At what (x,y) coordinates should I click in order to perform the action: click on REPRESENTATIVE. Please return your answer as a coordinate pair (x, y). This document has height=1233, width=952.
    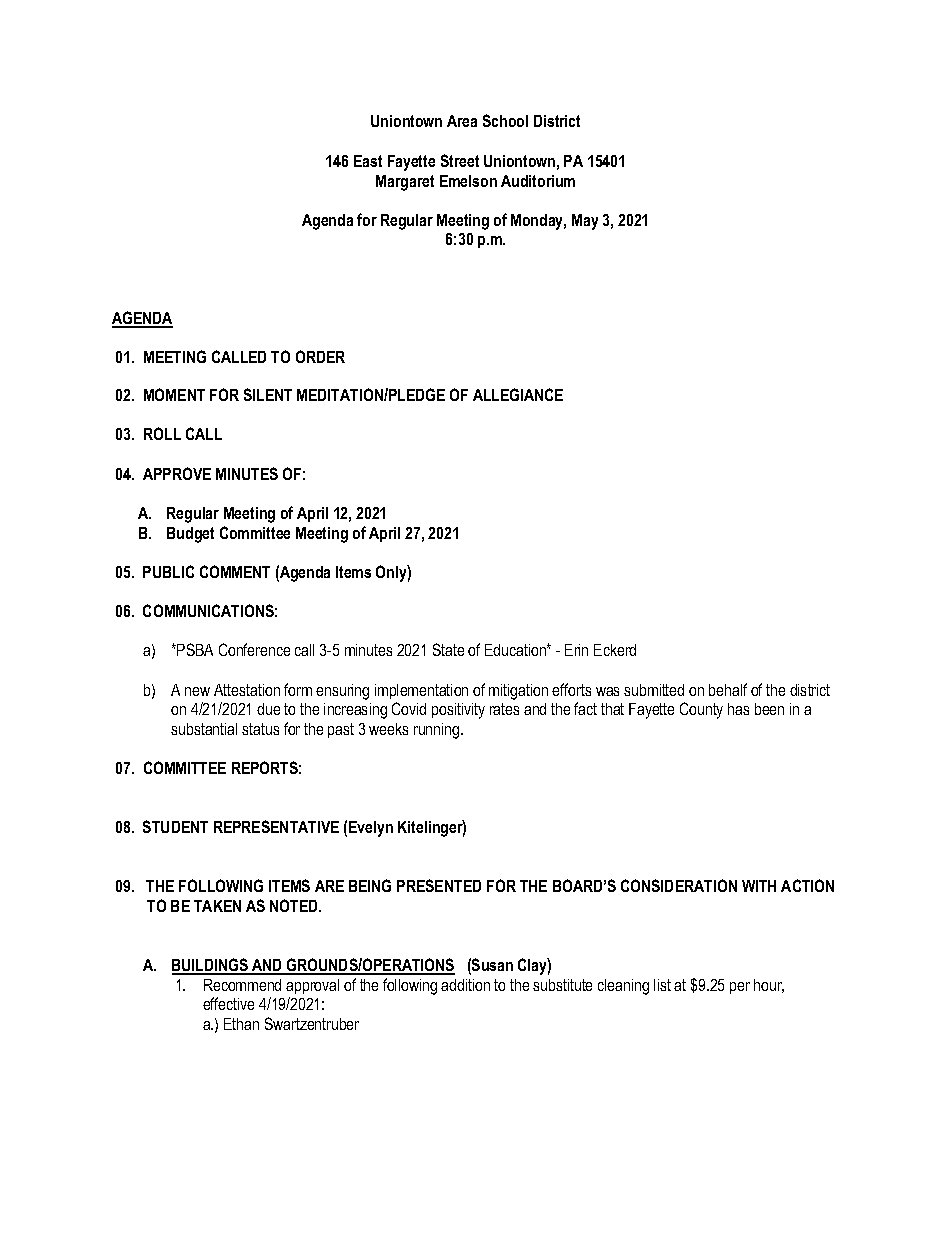
    Looking at the image, I should click on (276, 826).
